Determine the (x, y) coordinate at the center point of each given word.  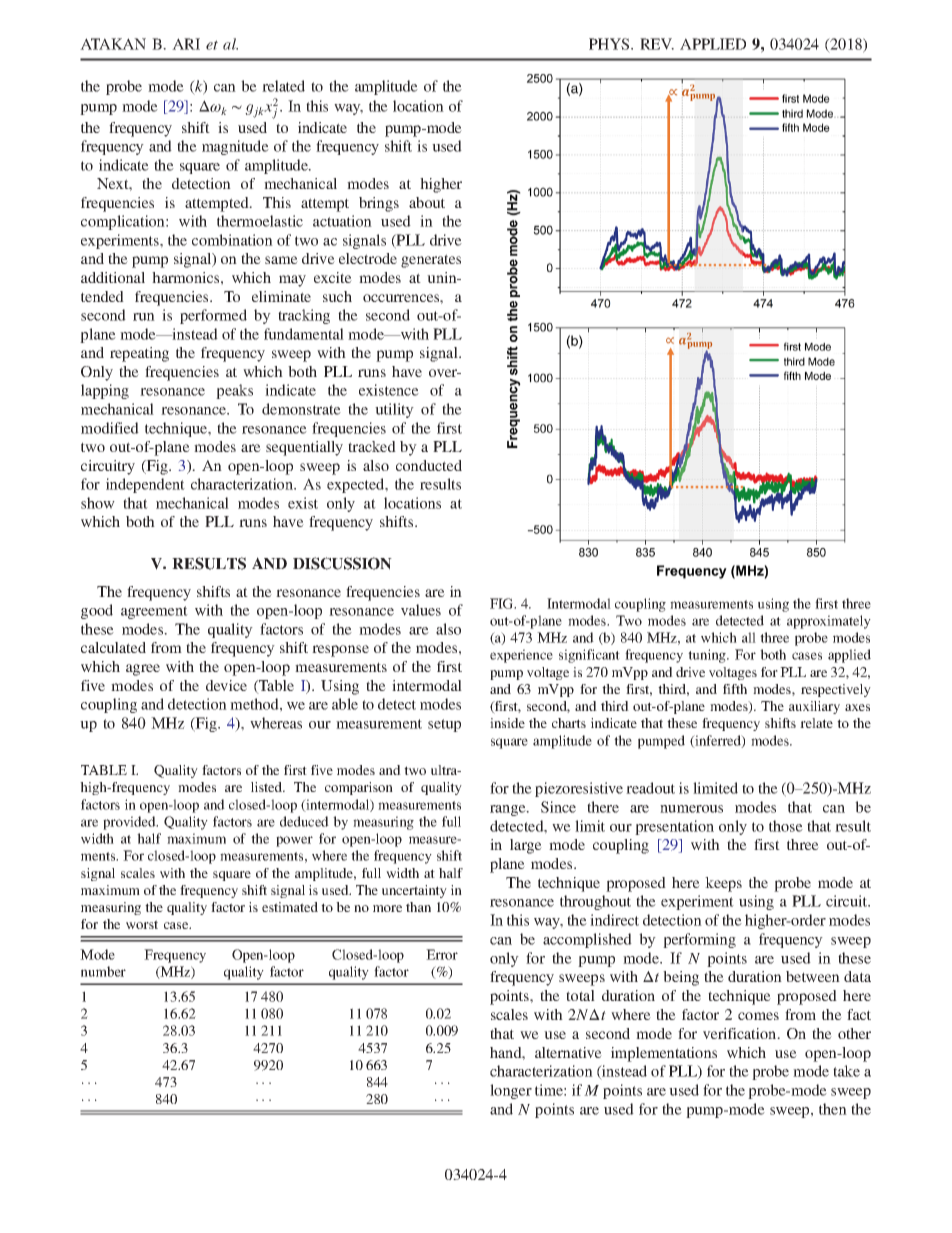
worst (142, 924)
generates (431, 261)
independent (145, 485)
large (526, 846)
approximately (829, 622)
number (103, 971)
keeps (723, 884)
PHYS (610, 44)
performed (213, 316)
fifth (735, 689)
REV (657, 44)
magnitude (235, 147)
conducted (429, 465)
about (427, 202)
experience (521, 656)
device (226, 685)
